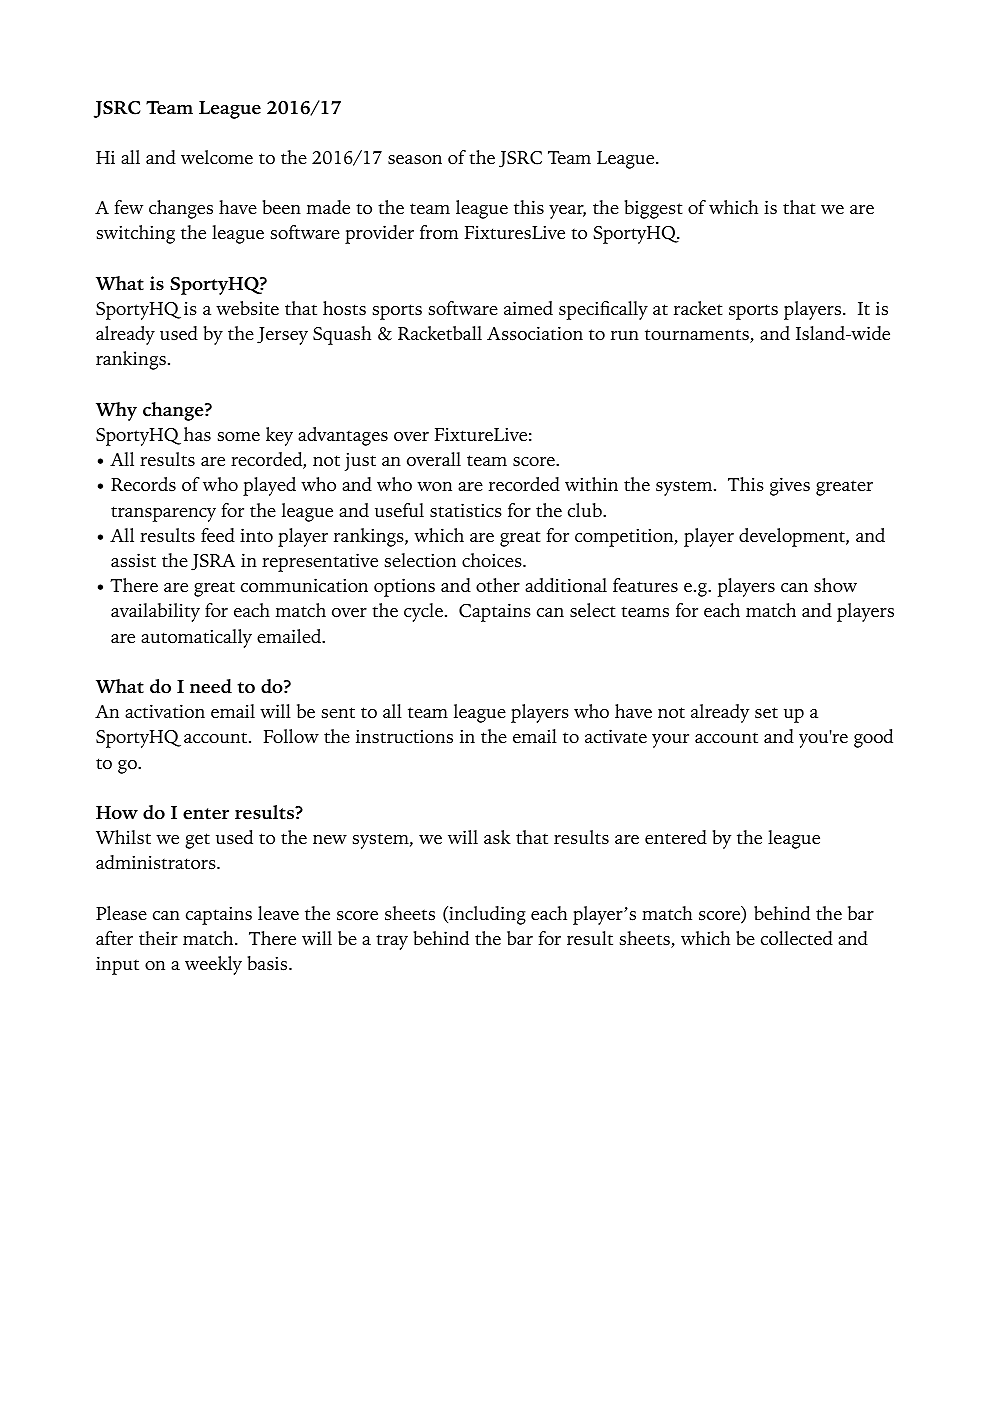 The image size is (1000, 1414). What do you see at coordinates (282, 336) in the screenshot?
I see `Jersey` at bounding box center [282, 336].
